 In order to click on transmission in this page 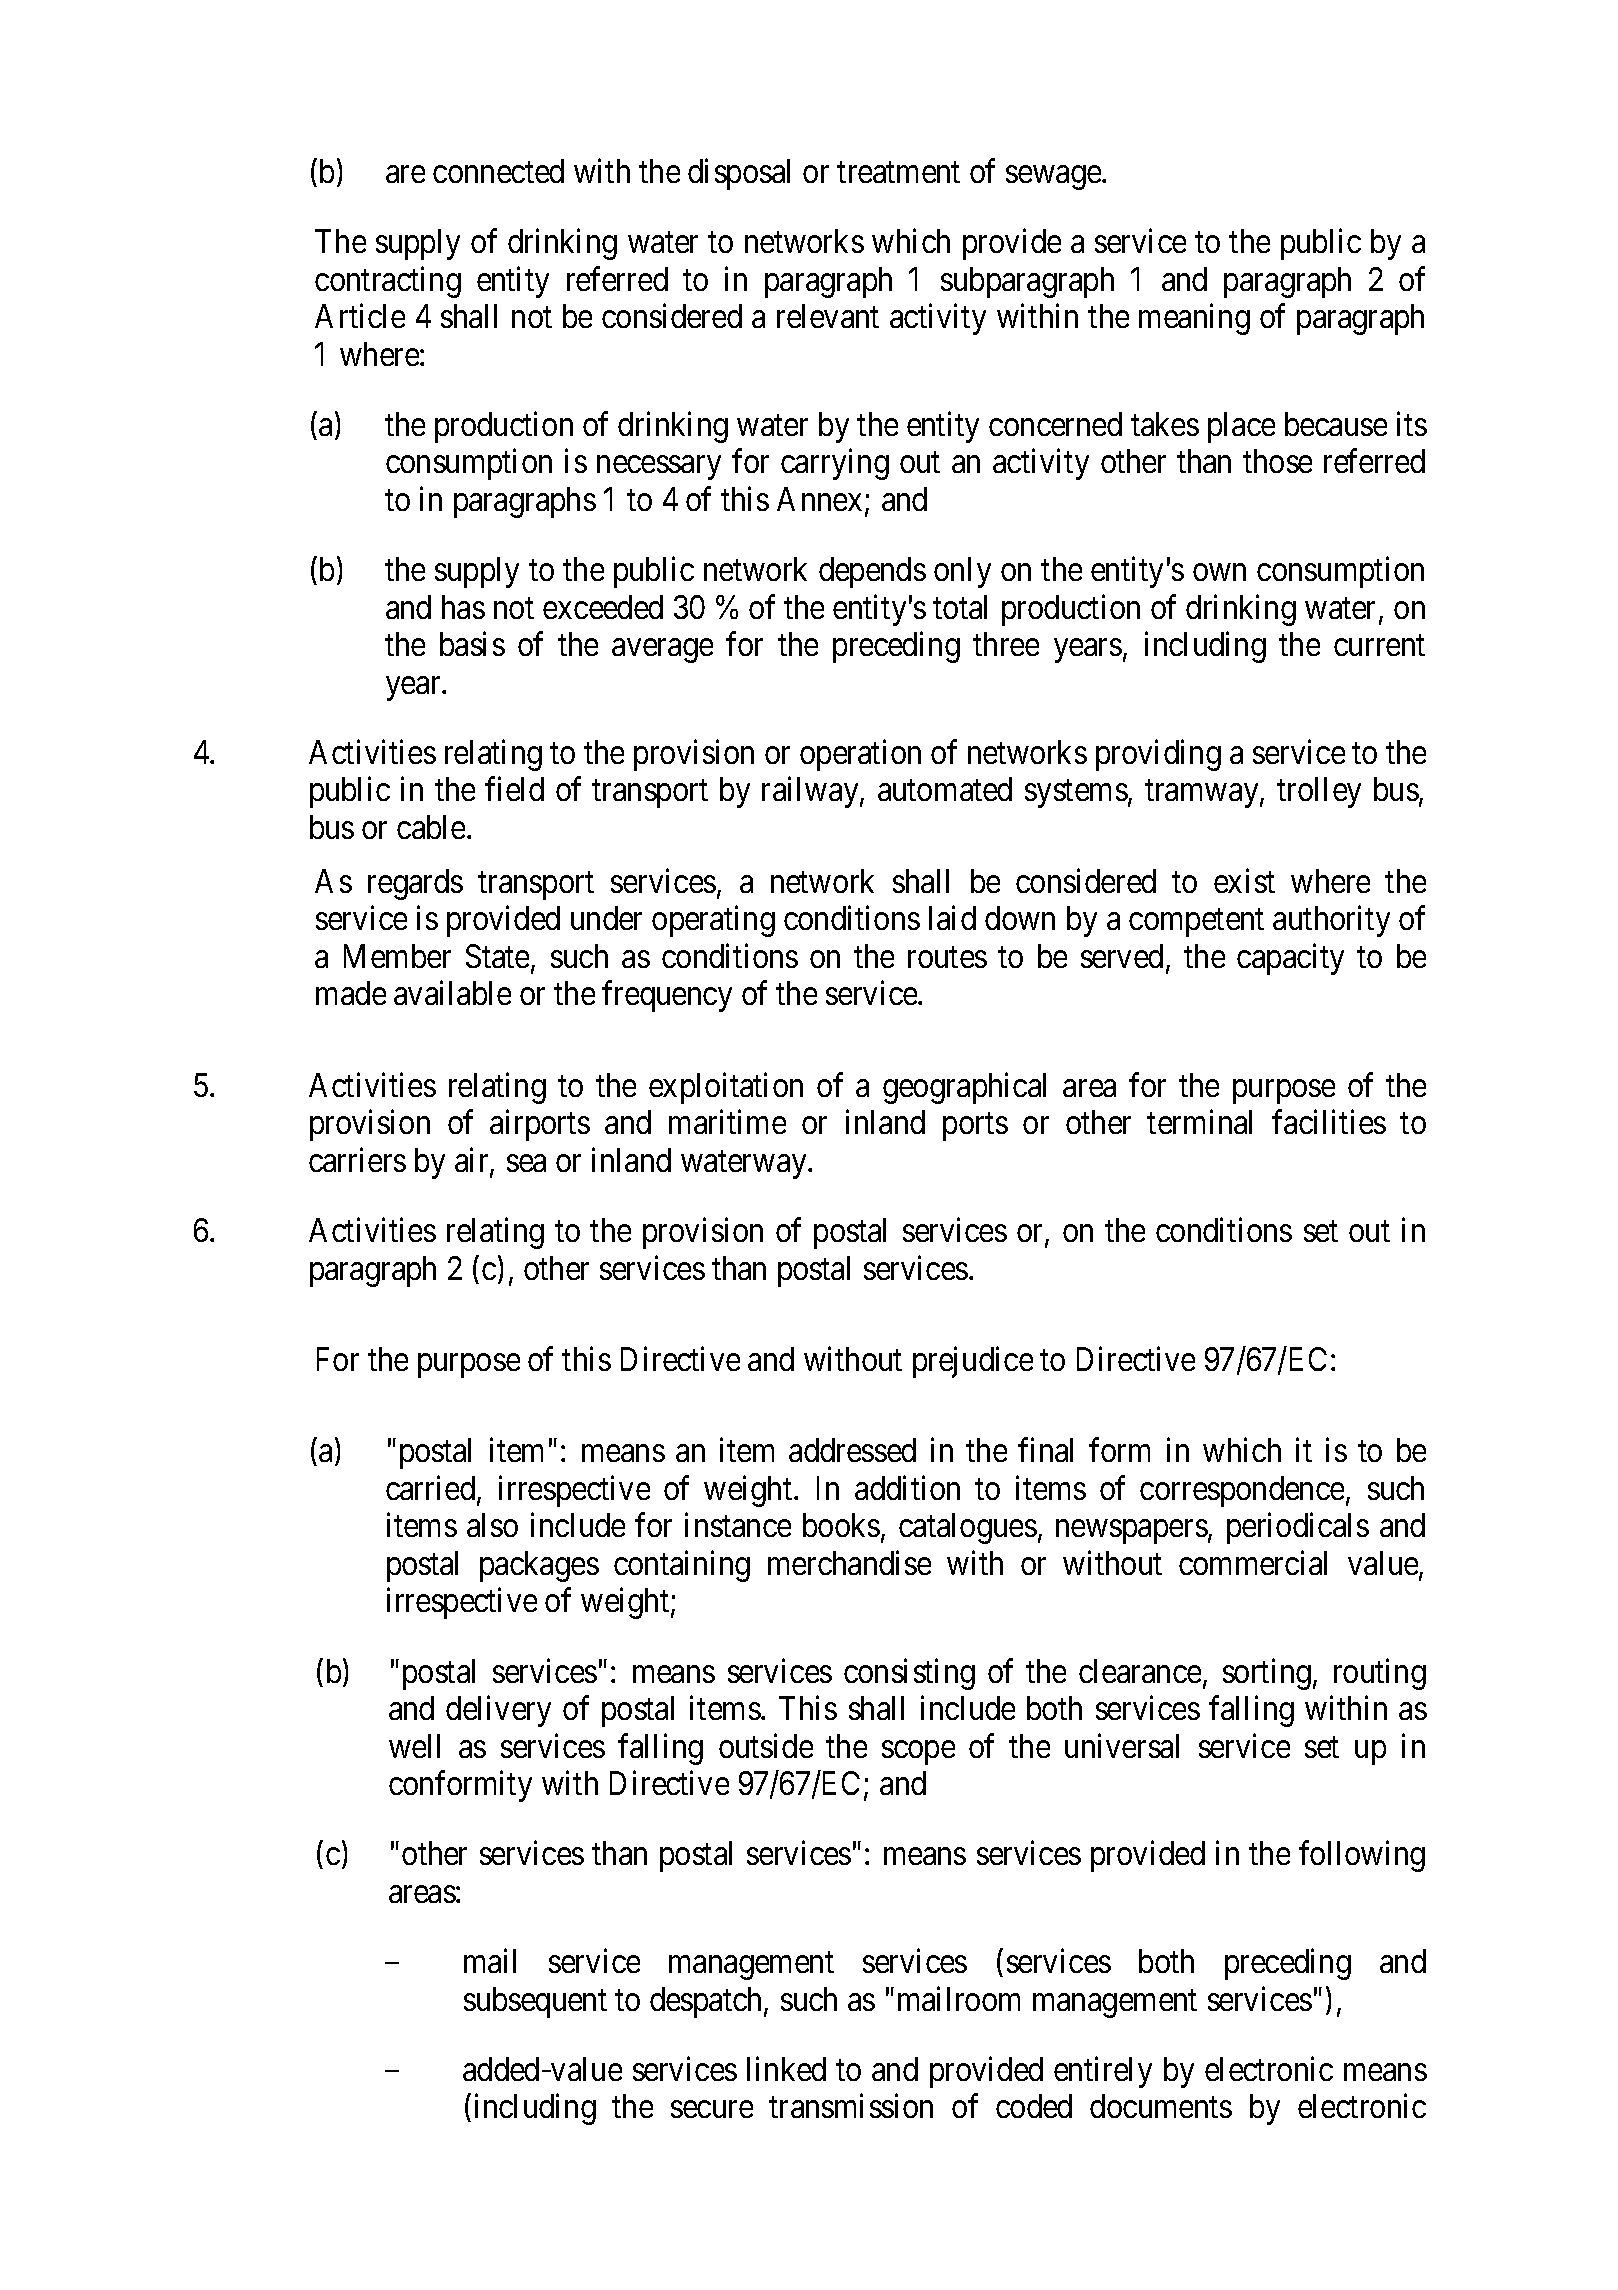, I will do `click(851, 2106)`.
